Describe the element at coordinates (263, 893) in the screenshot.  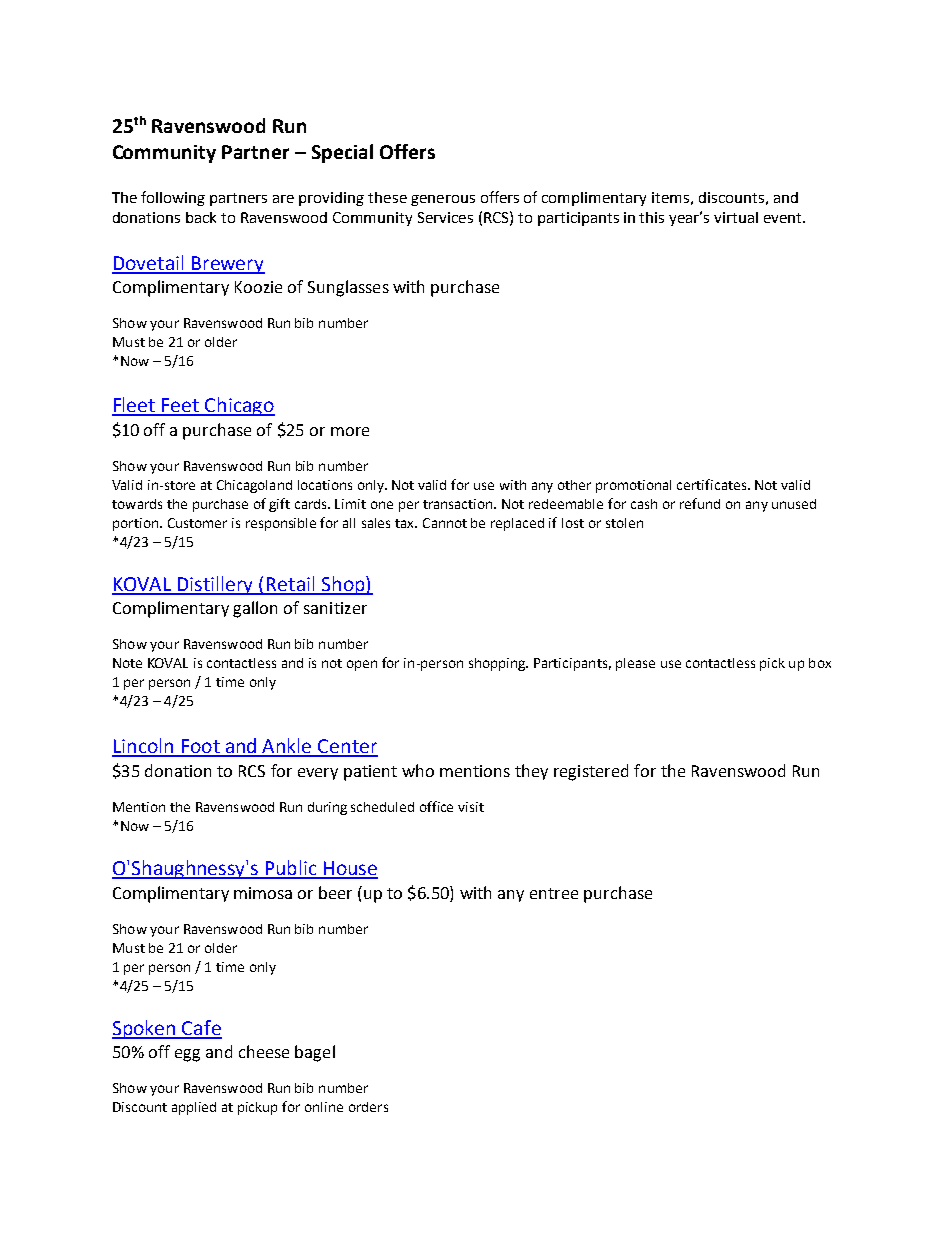
I see `mimosa` at that location.
